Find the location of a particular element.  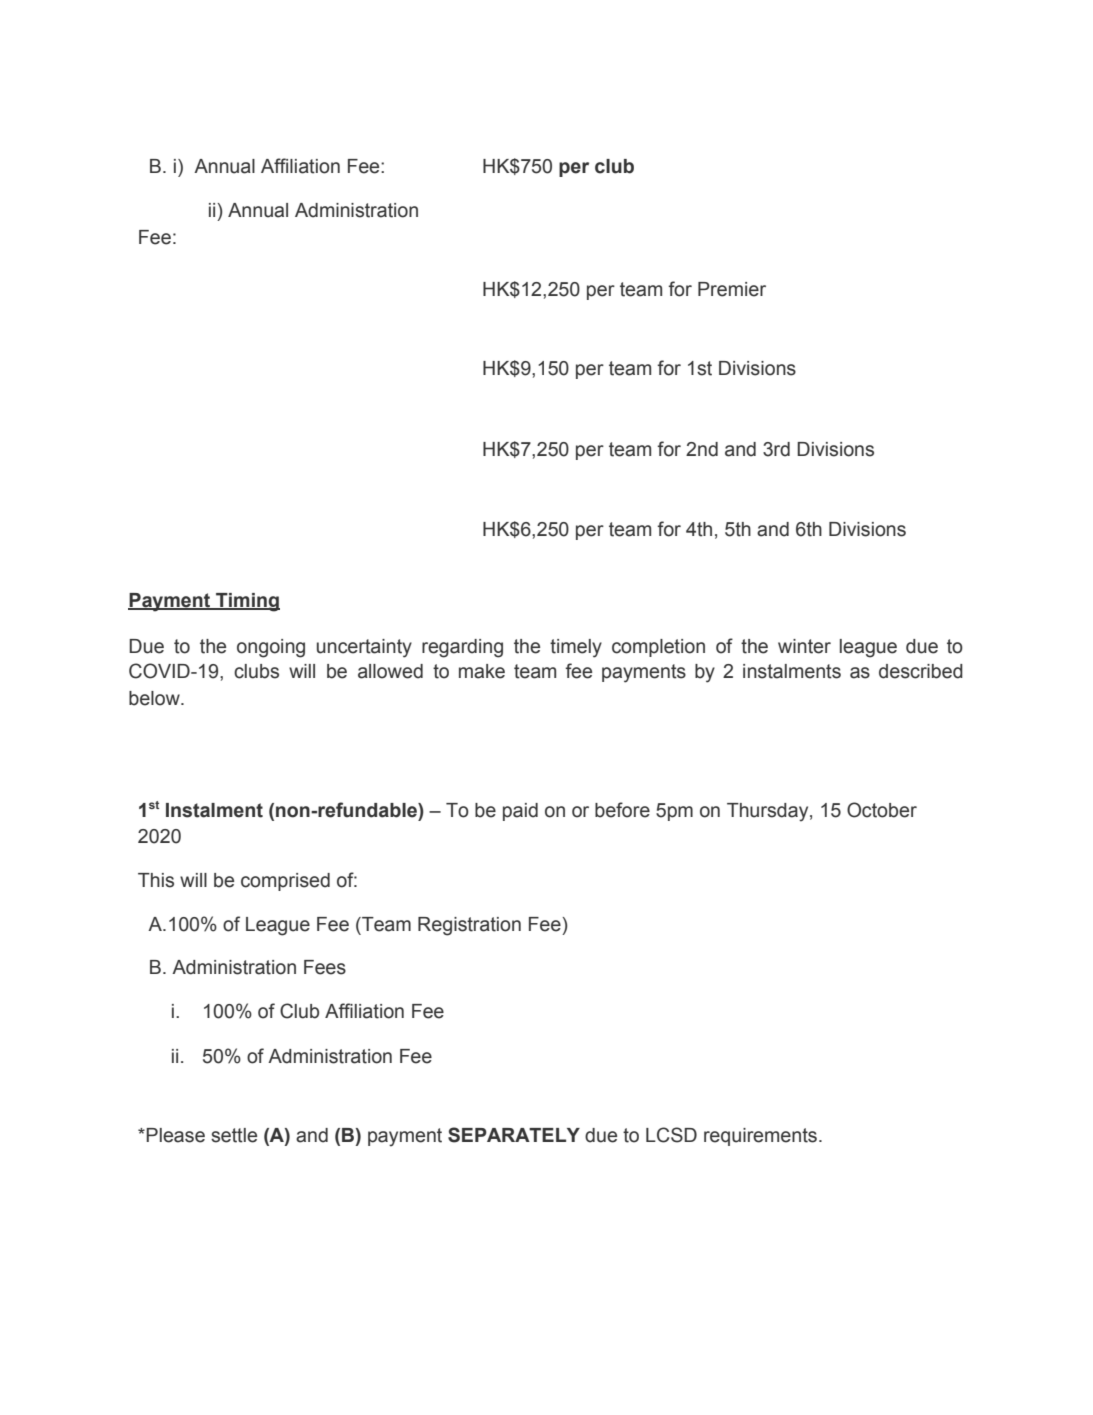

ongoing is located at coordinates (271, 648).
